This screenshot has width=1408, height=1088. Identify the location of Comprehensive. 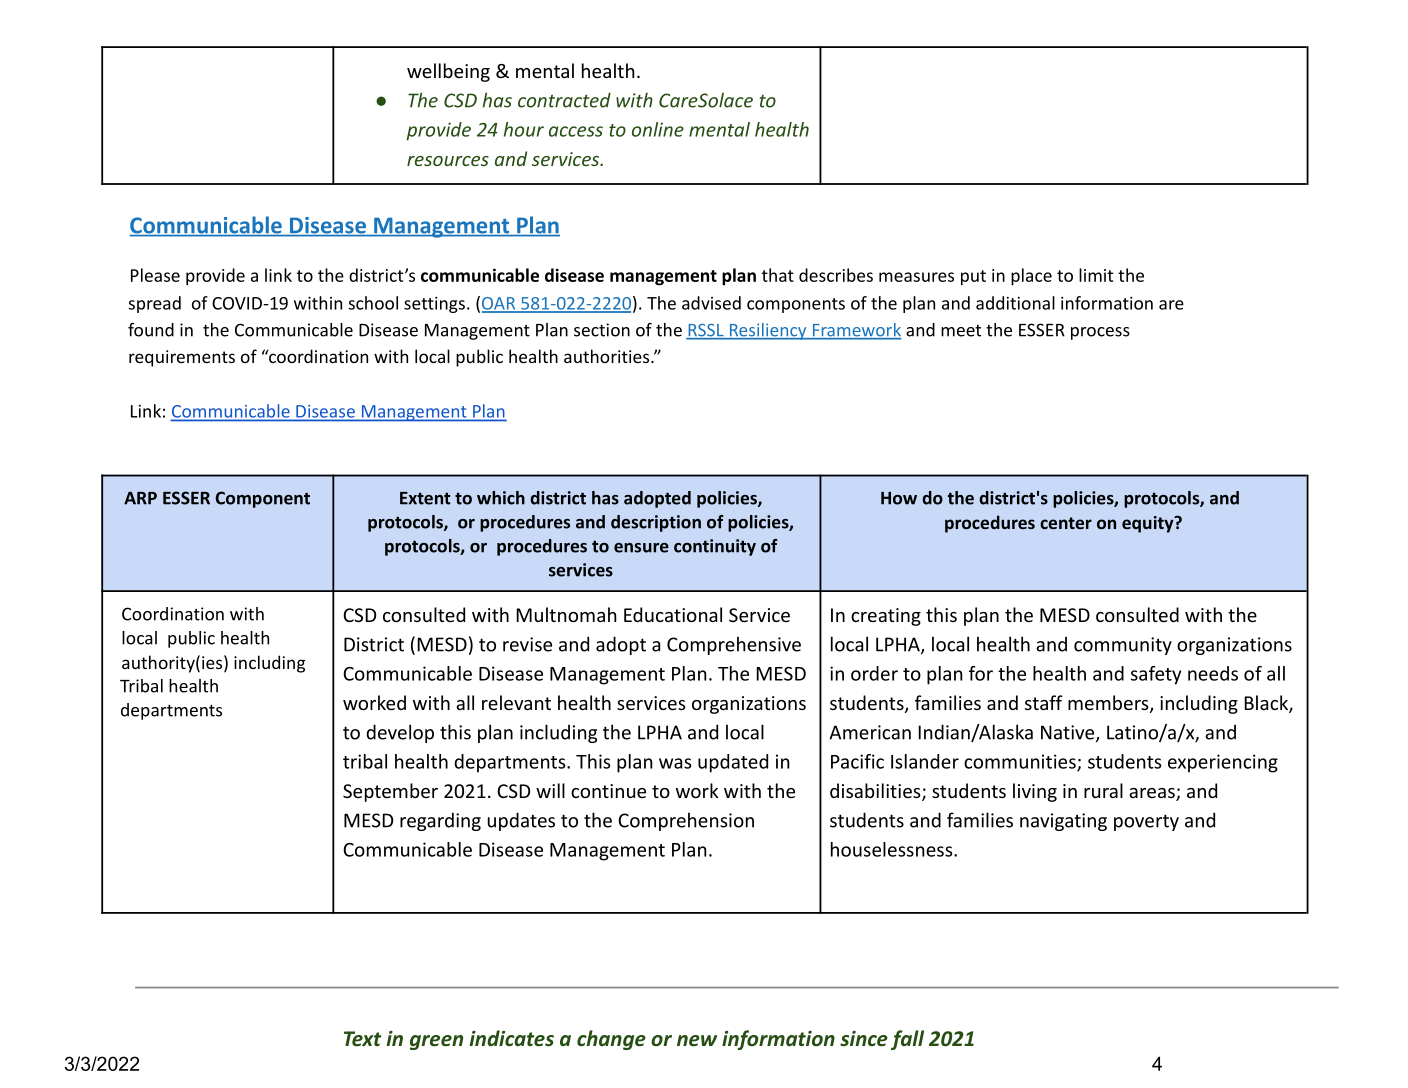
(734, 645).
